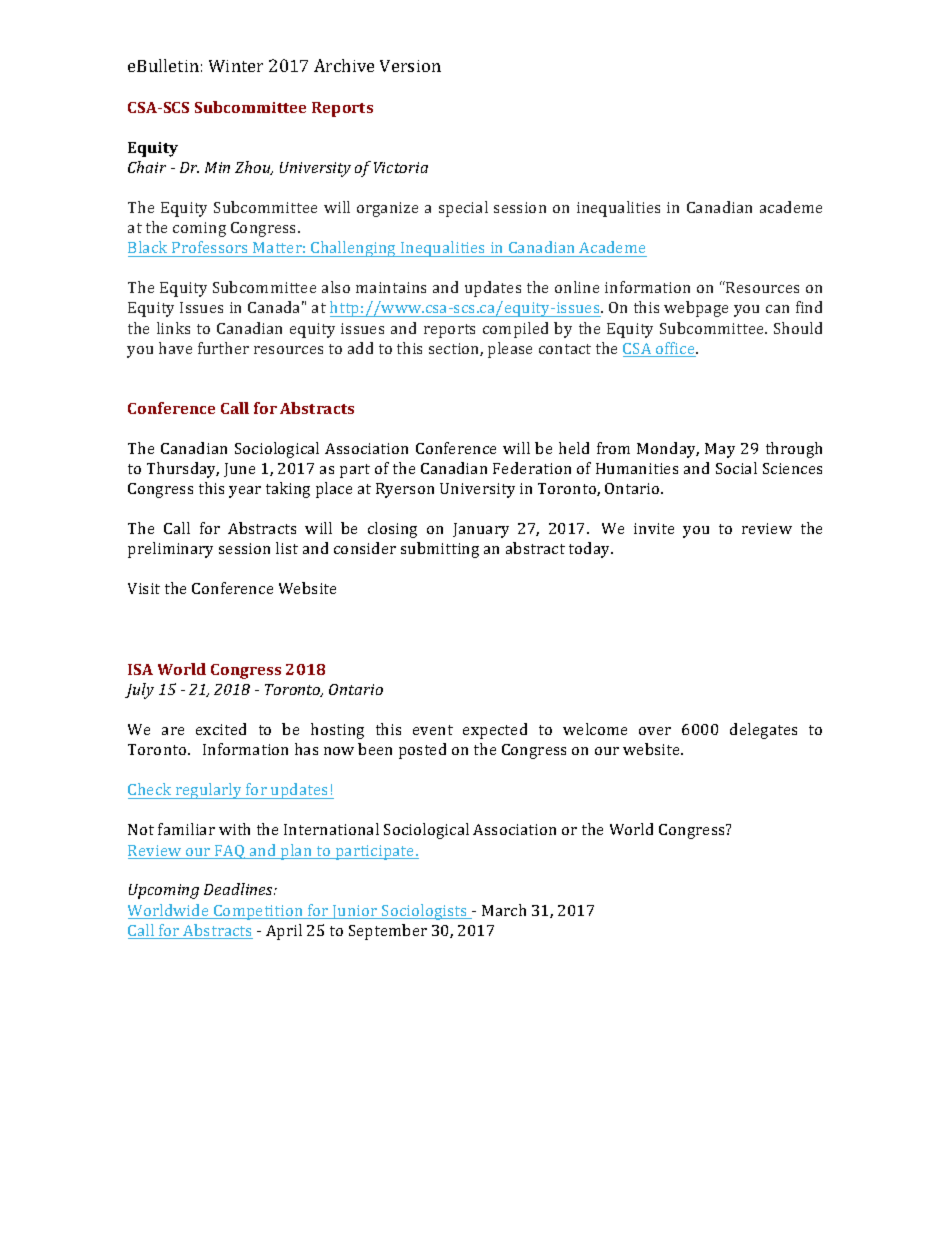 This document has height=1233, width=952. What do you see at coordinates (221, 729) in the document?
I see `excited` at bounding box center [221, 729].
